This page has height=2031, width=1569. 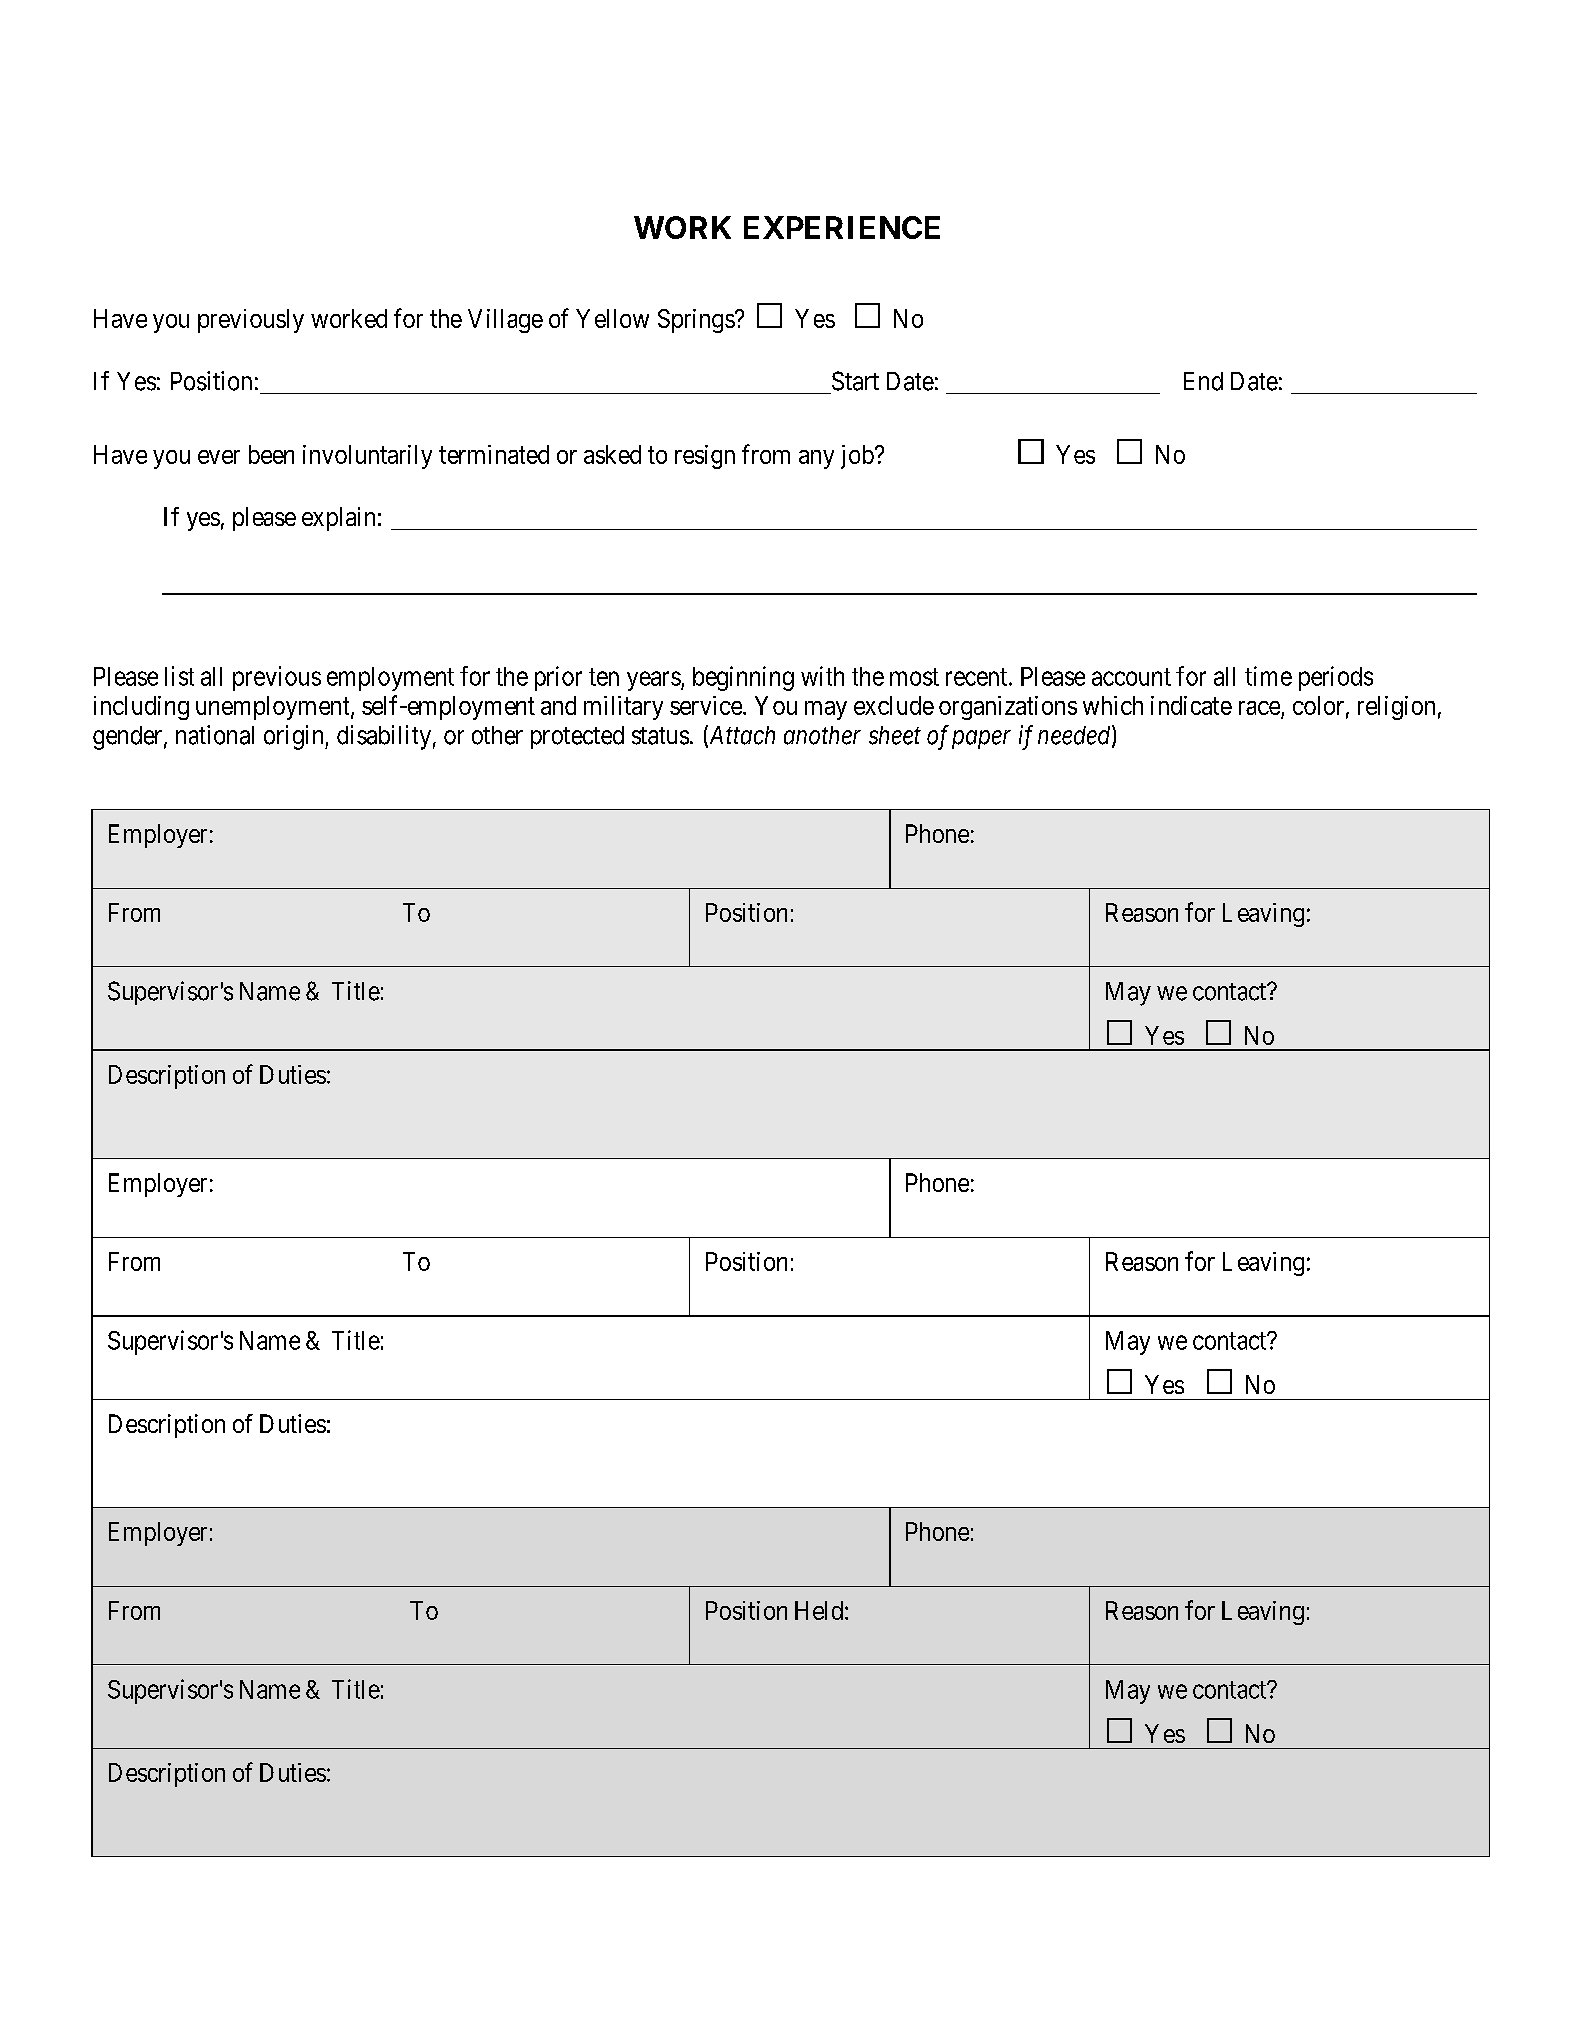 What do you see at coordinates (819, 1610) in the page?
I see `Held` at bounding box center [819, 1610].
